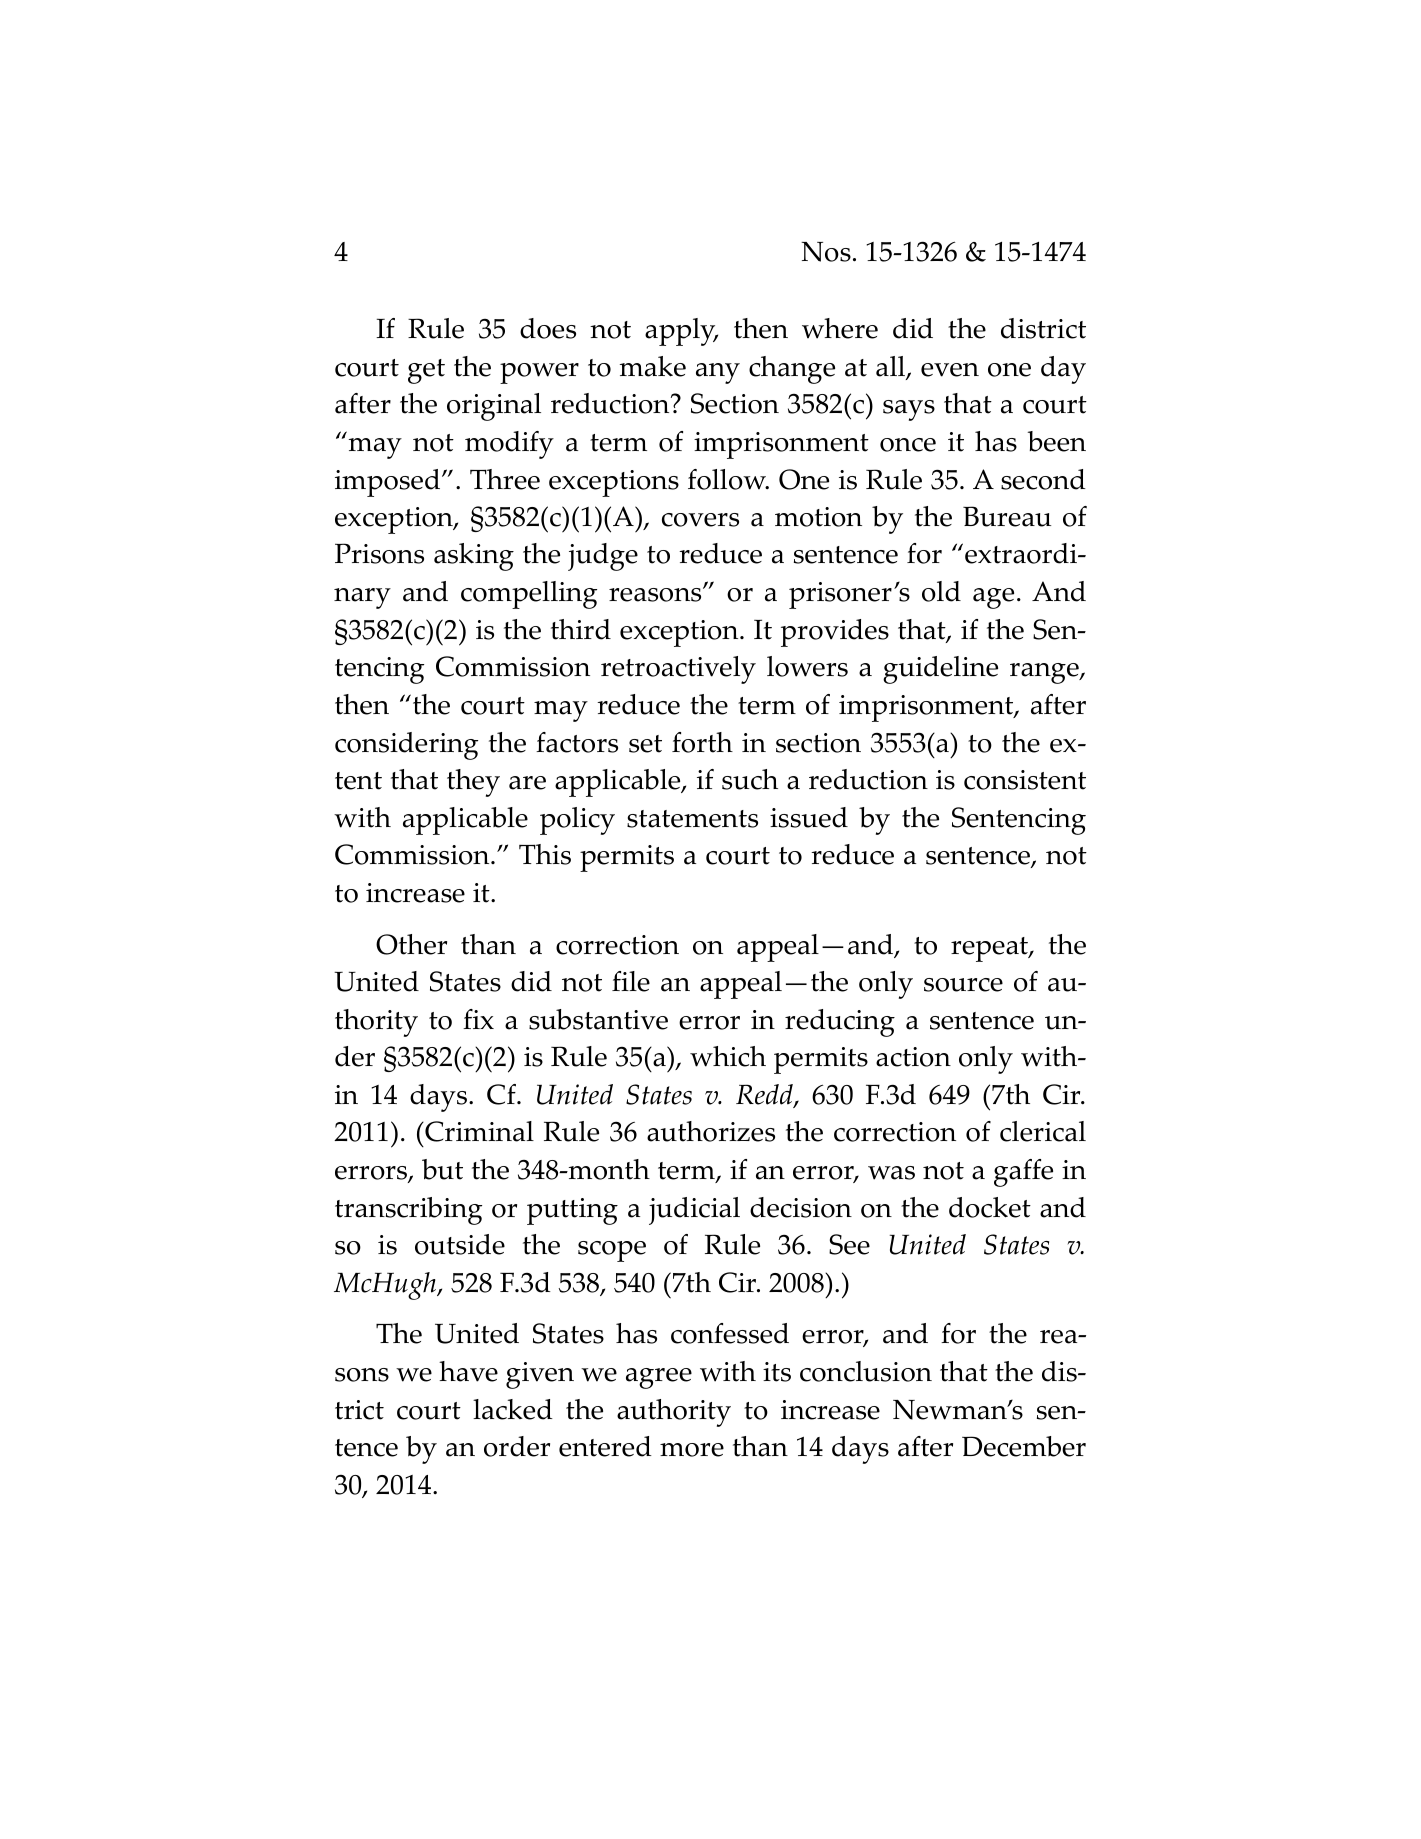 This screenshot has width=1421, height=1839. What do you see at coordinates (963, 985) in the screenshot?
I see `source` at bounding box center [963, 985].
